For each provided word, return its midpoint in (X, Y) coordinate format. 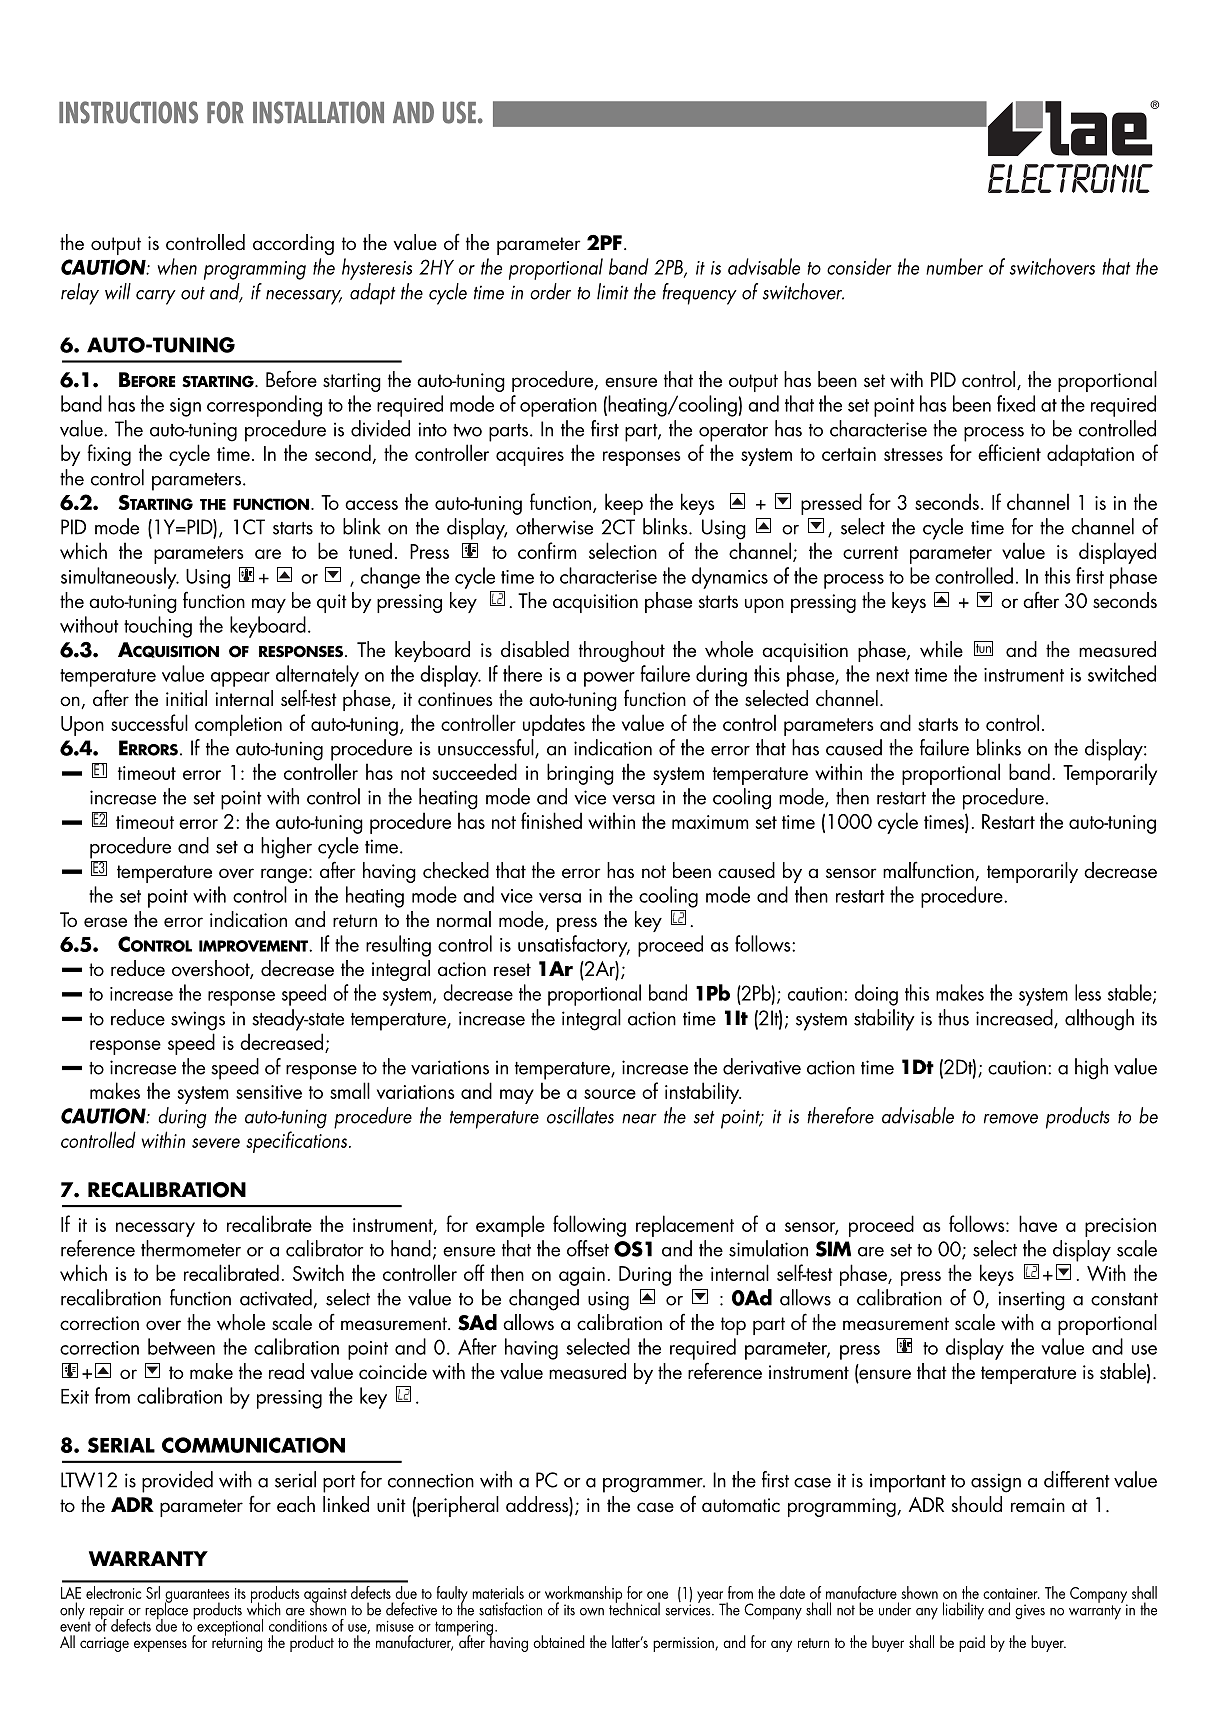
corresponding (264, 406)
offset (588, 1248)
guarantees (197, 1597)
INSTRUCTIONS (128, 112)
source (610, 1094)
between (181, 1346)
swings (198, 1021)
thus (953, 1017)
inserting (1031, 1301)
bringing (580, 774)
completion (238, 725)
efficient (1009, 452)
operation (558, 407)
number (954, 266)
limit (613, 291)
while (941, 649)
